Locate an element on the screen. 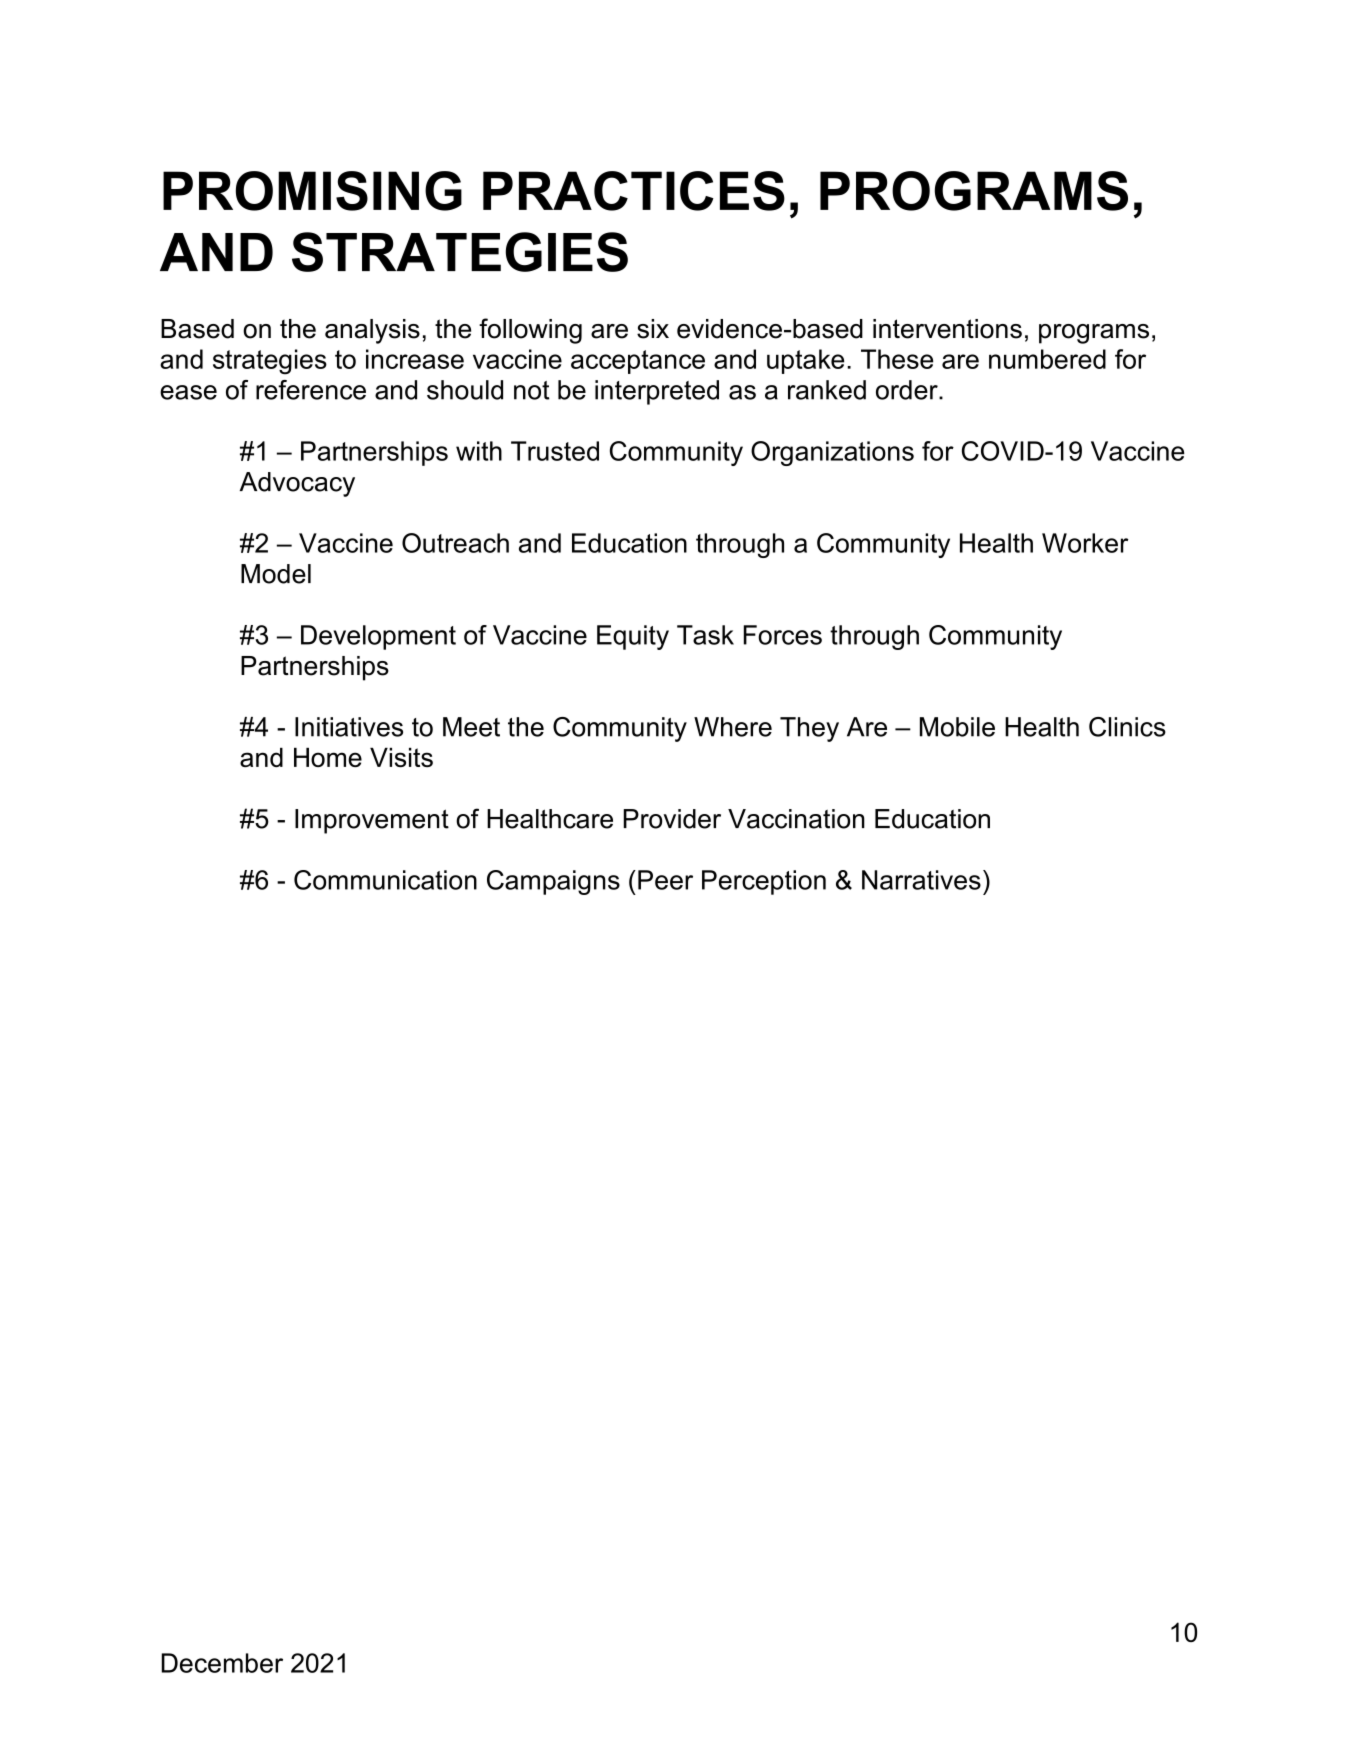 Image resolution: width=1358 pixels, height=1758 pixels. December is located at coordinates (222, 1663).
